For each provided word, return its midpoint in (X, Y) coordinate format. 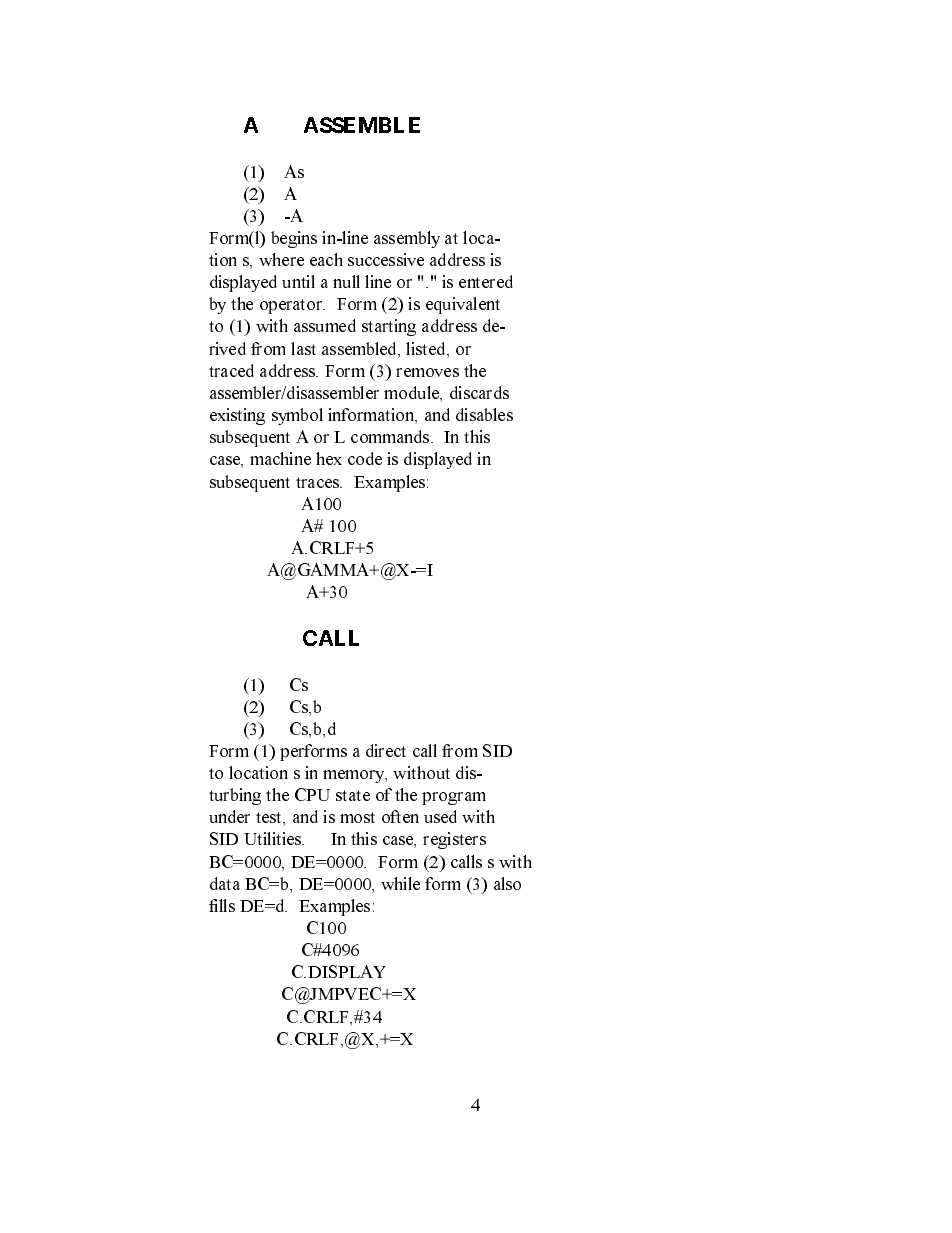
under (229, 816)
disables (484, 414)
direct (386, 750)
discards (479, 392)
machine (280, 458)
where (281, 259)
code (365, 458)
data (225, 883)
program (454, 798)
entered (486, 281)
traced (231, 370)
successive (386, 259)
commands (391, 436)
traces (319, 482)
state (353, 795)
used (440, 816)
